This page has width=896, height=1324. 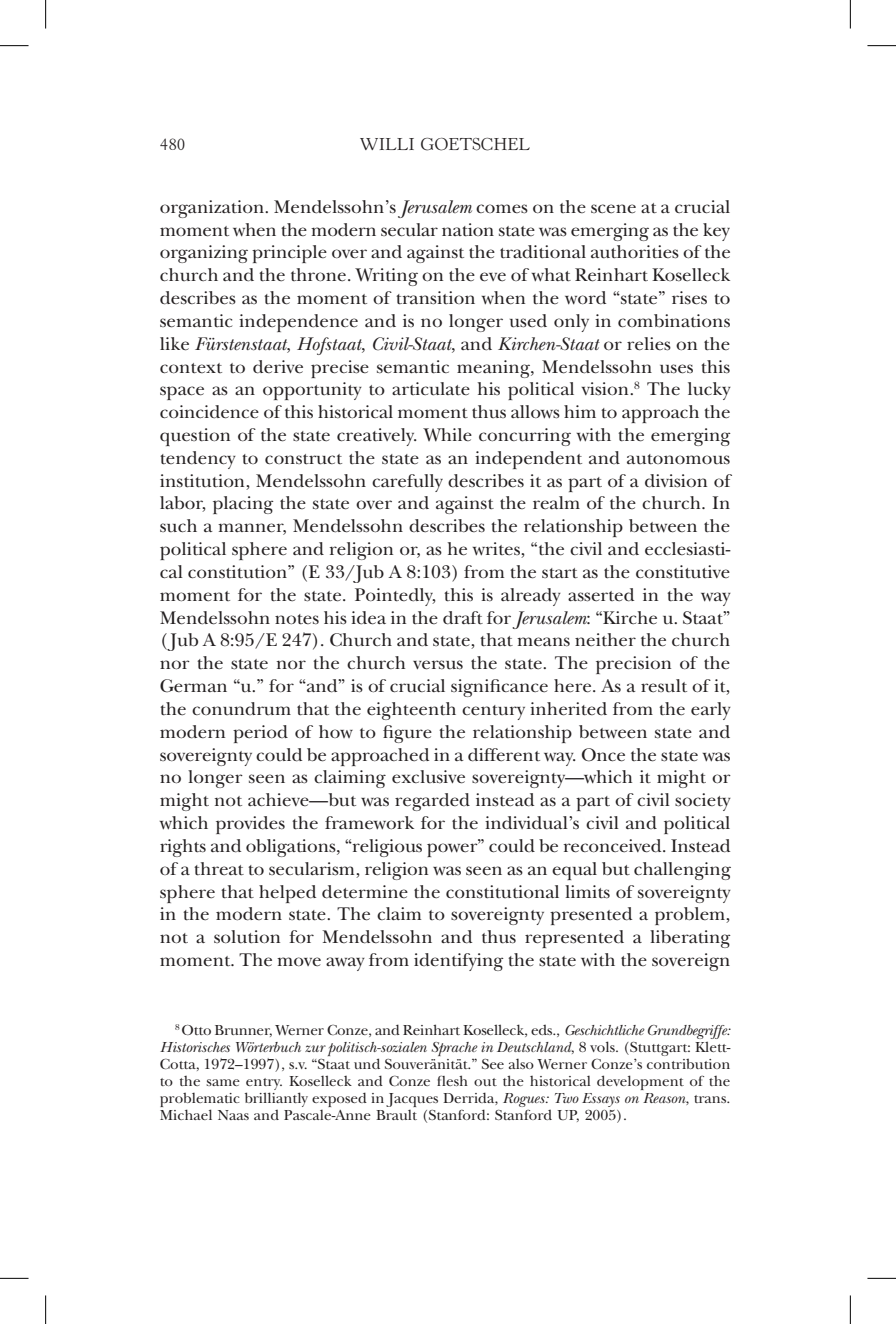 What do you see at coordinates (678, 459) in the page?
I see `autonomous` at bounding box center [678, 459].
